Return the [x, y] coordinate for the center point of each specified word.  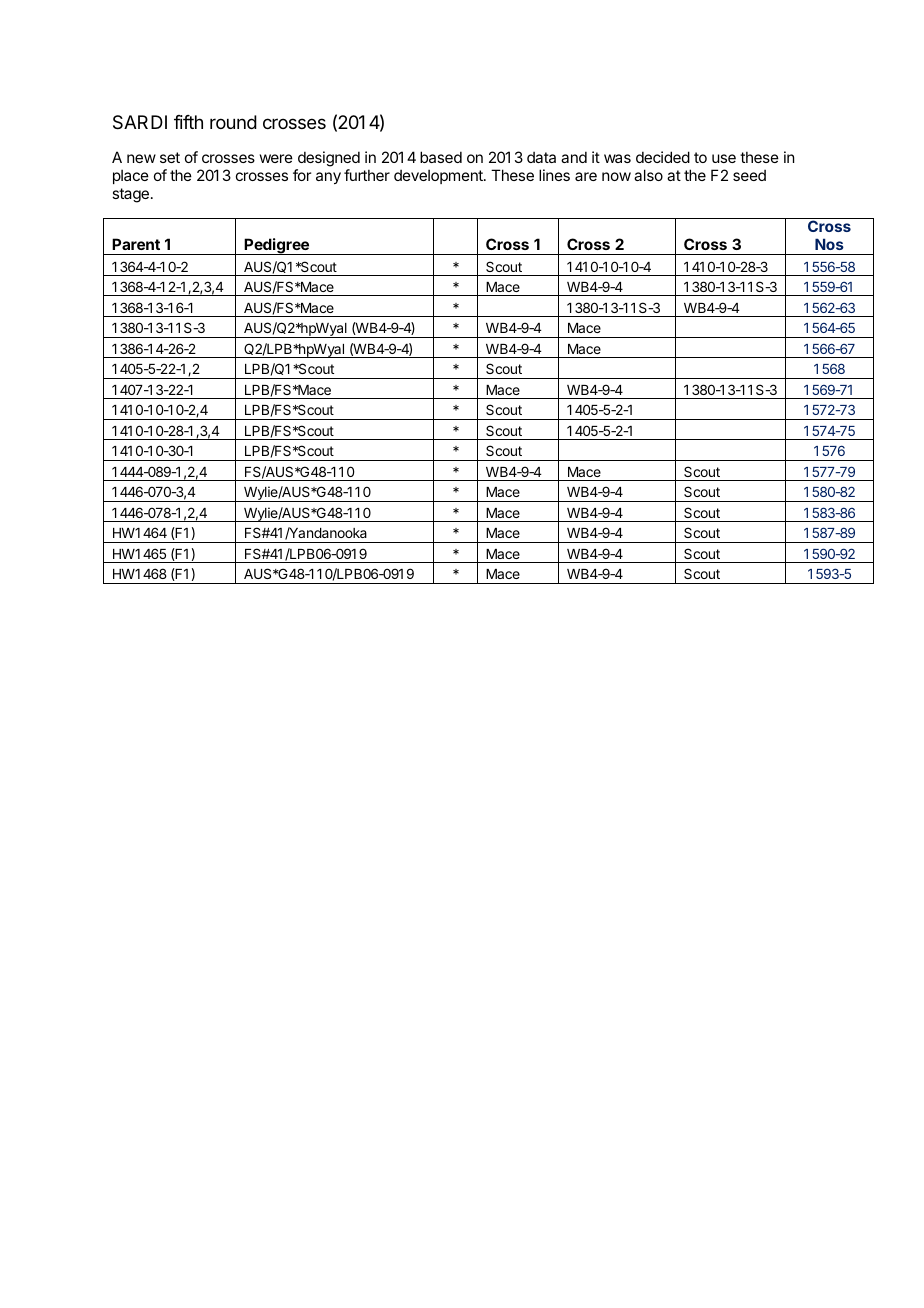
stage [130, 195]
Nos [829, 244]
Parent [136, 244]
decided [663, 157]
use [724, 158]
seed [749, 175]
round [233, 122]
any [328, 178]
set [170, 157]
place [131, 176]
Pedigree [277, 246]
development [439, 176]
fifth [188, 122]
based [441, 157]
